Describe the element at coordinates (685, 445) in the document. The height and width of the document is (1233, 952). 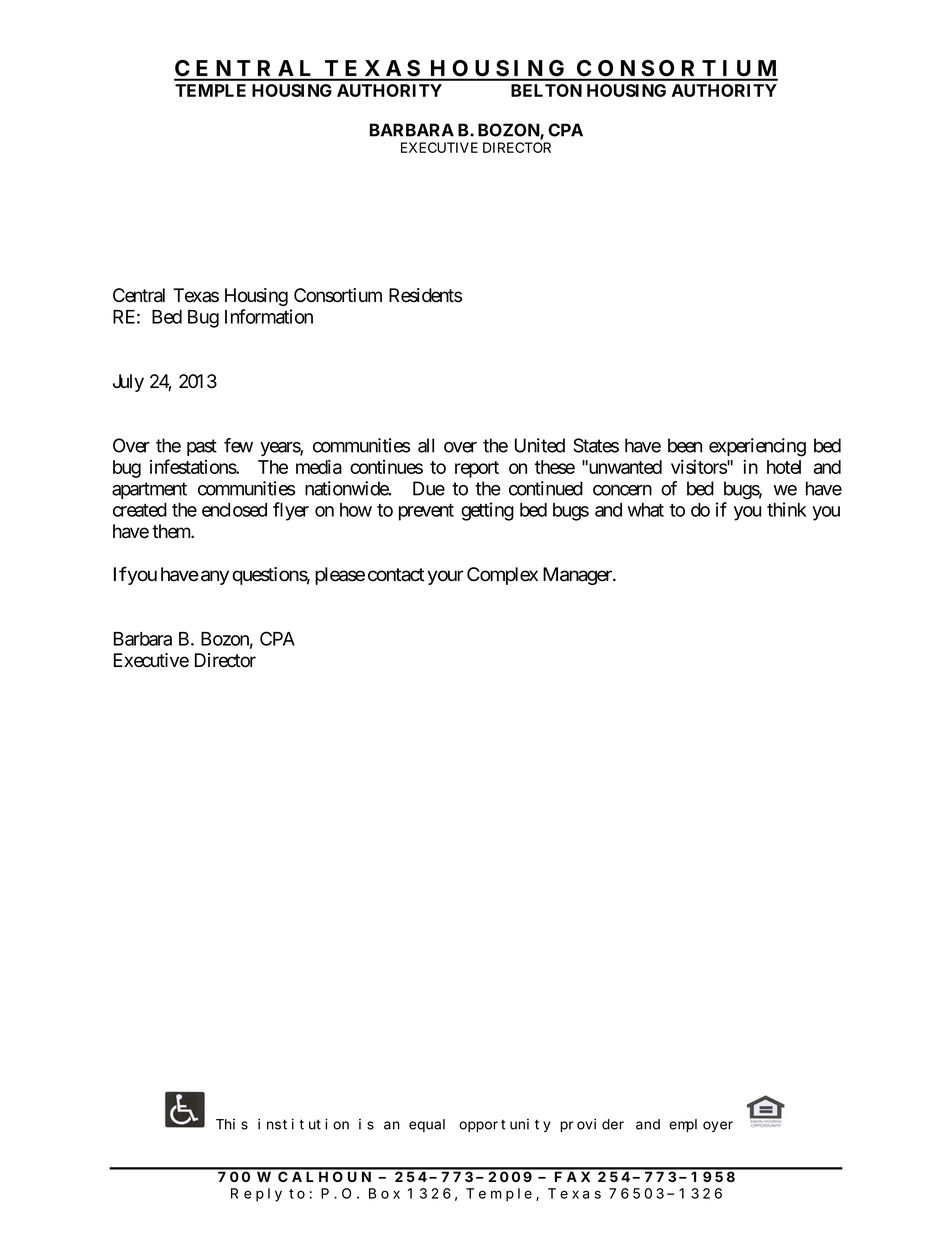
I see `been` at that location.
